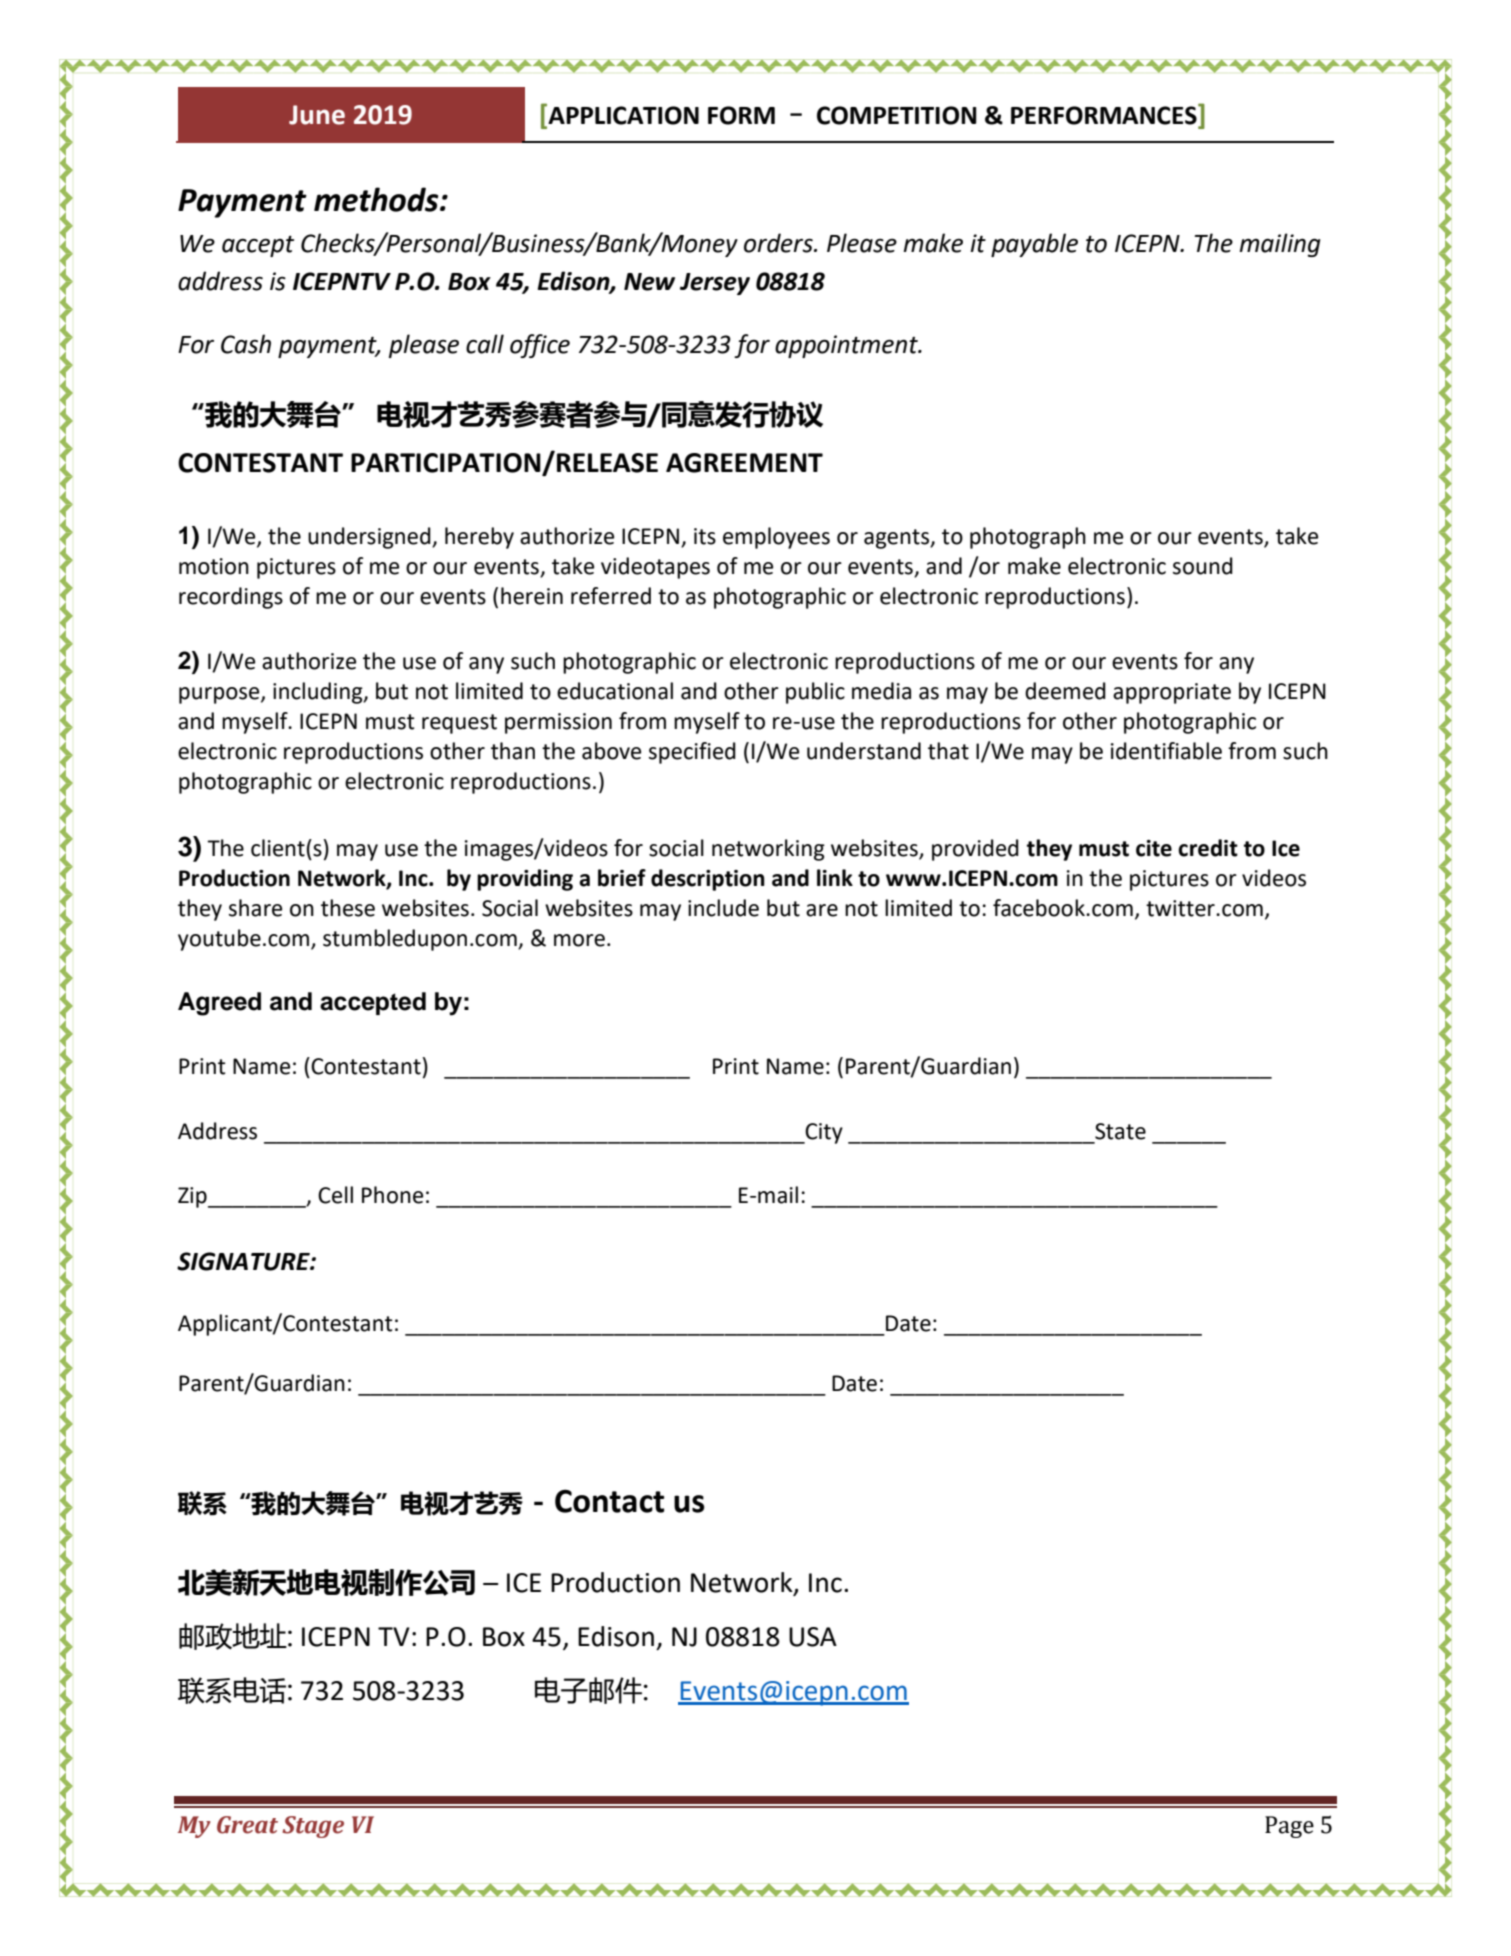 The image size is (1511, 1956). Describe the element at coordinates (313, 1827) in the screenshot. I see `Stage` at that location.
